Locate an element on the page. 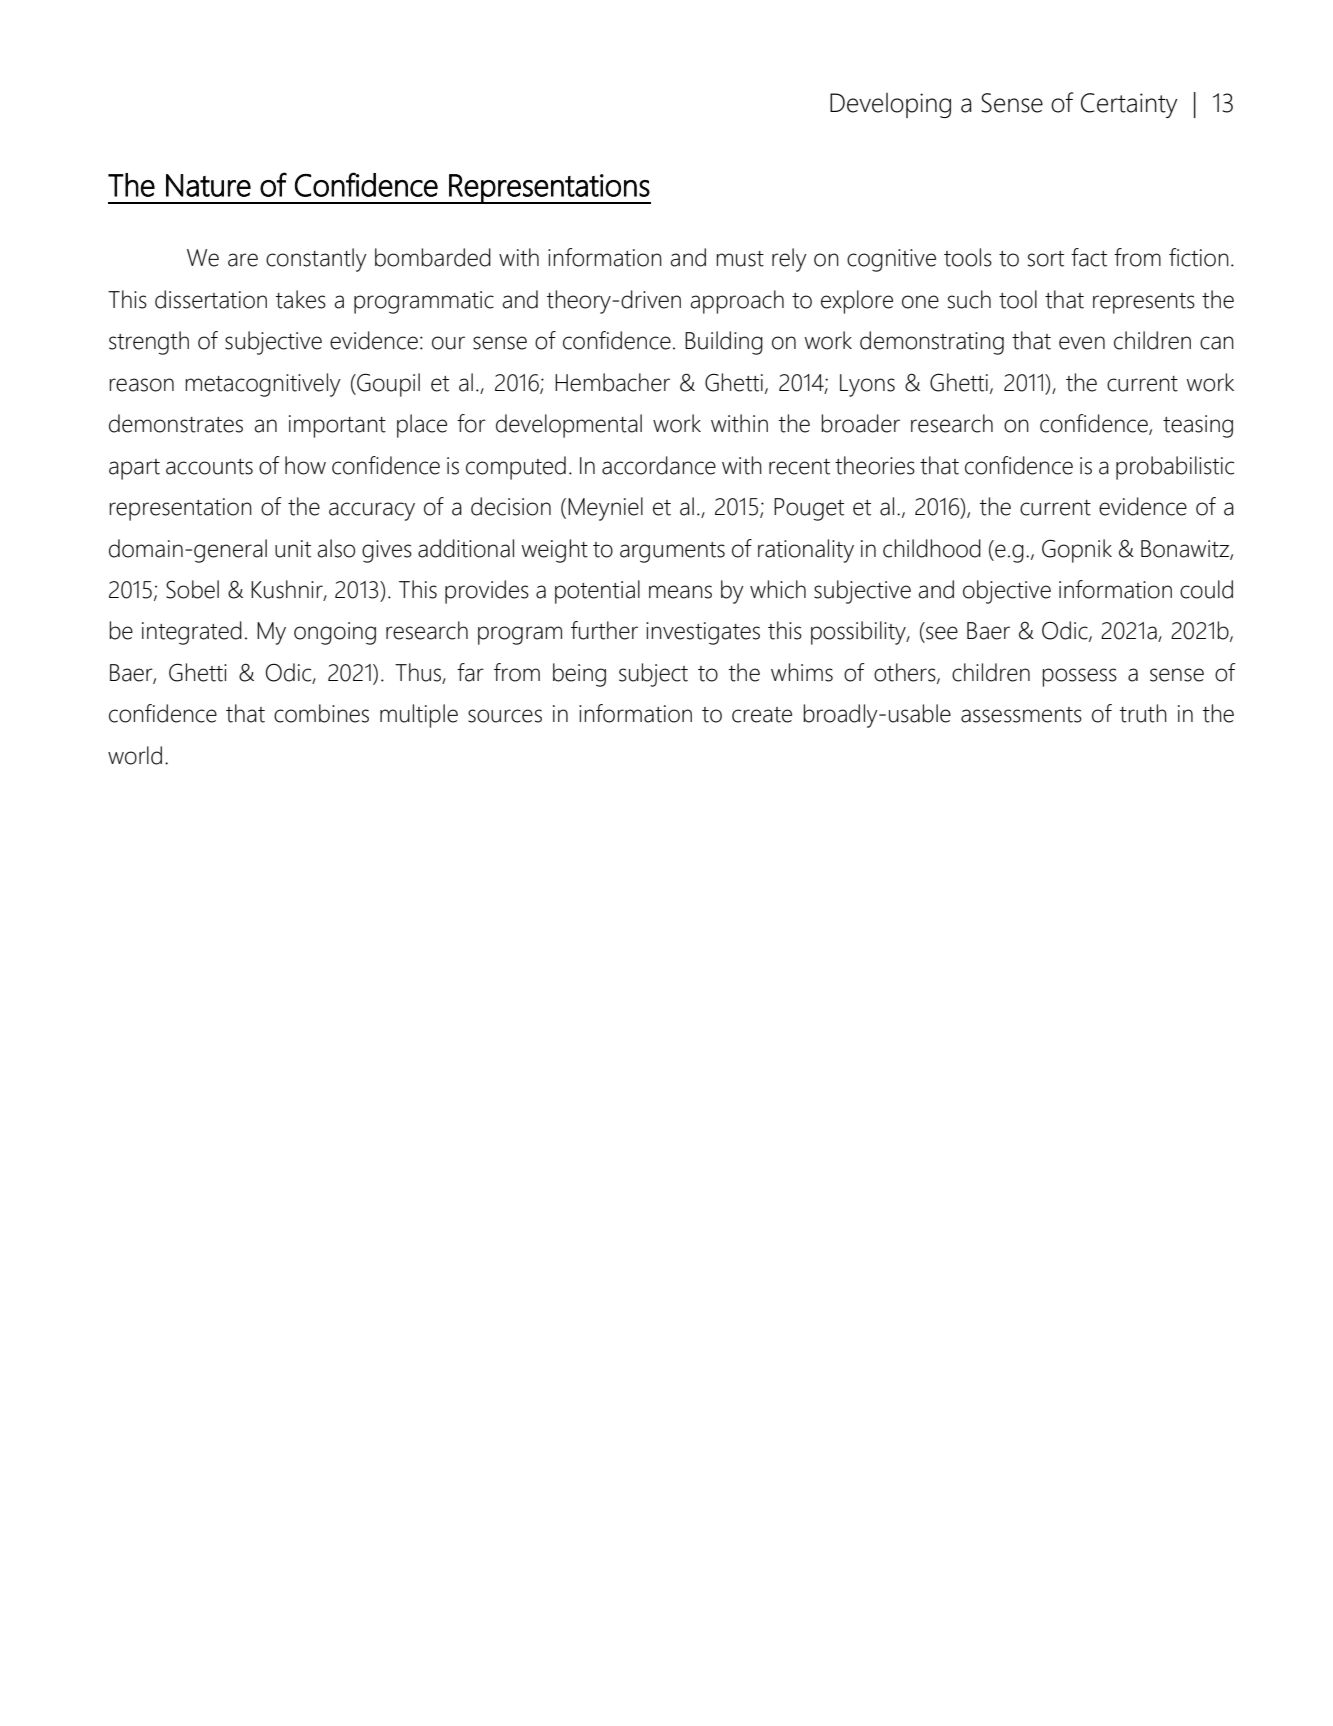  are is located at coordinates (243, 260).
